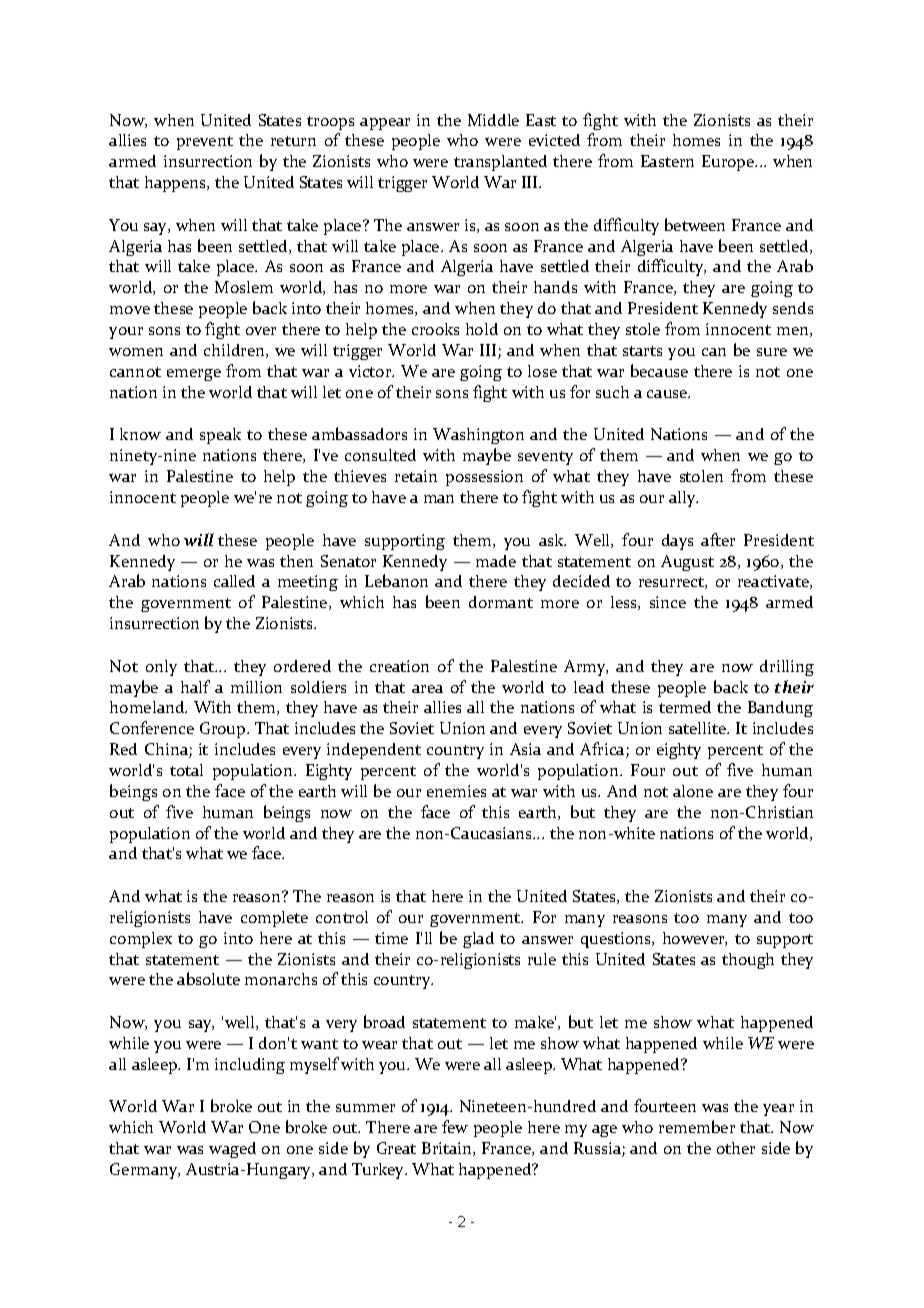  I want to click on waged, so click(232, 1150).
